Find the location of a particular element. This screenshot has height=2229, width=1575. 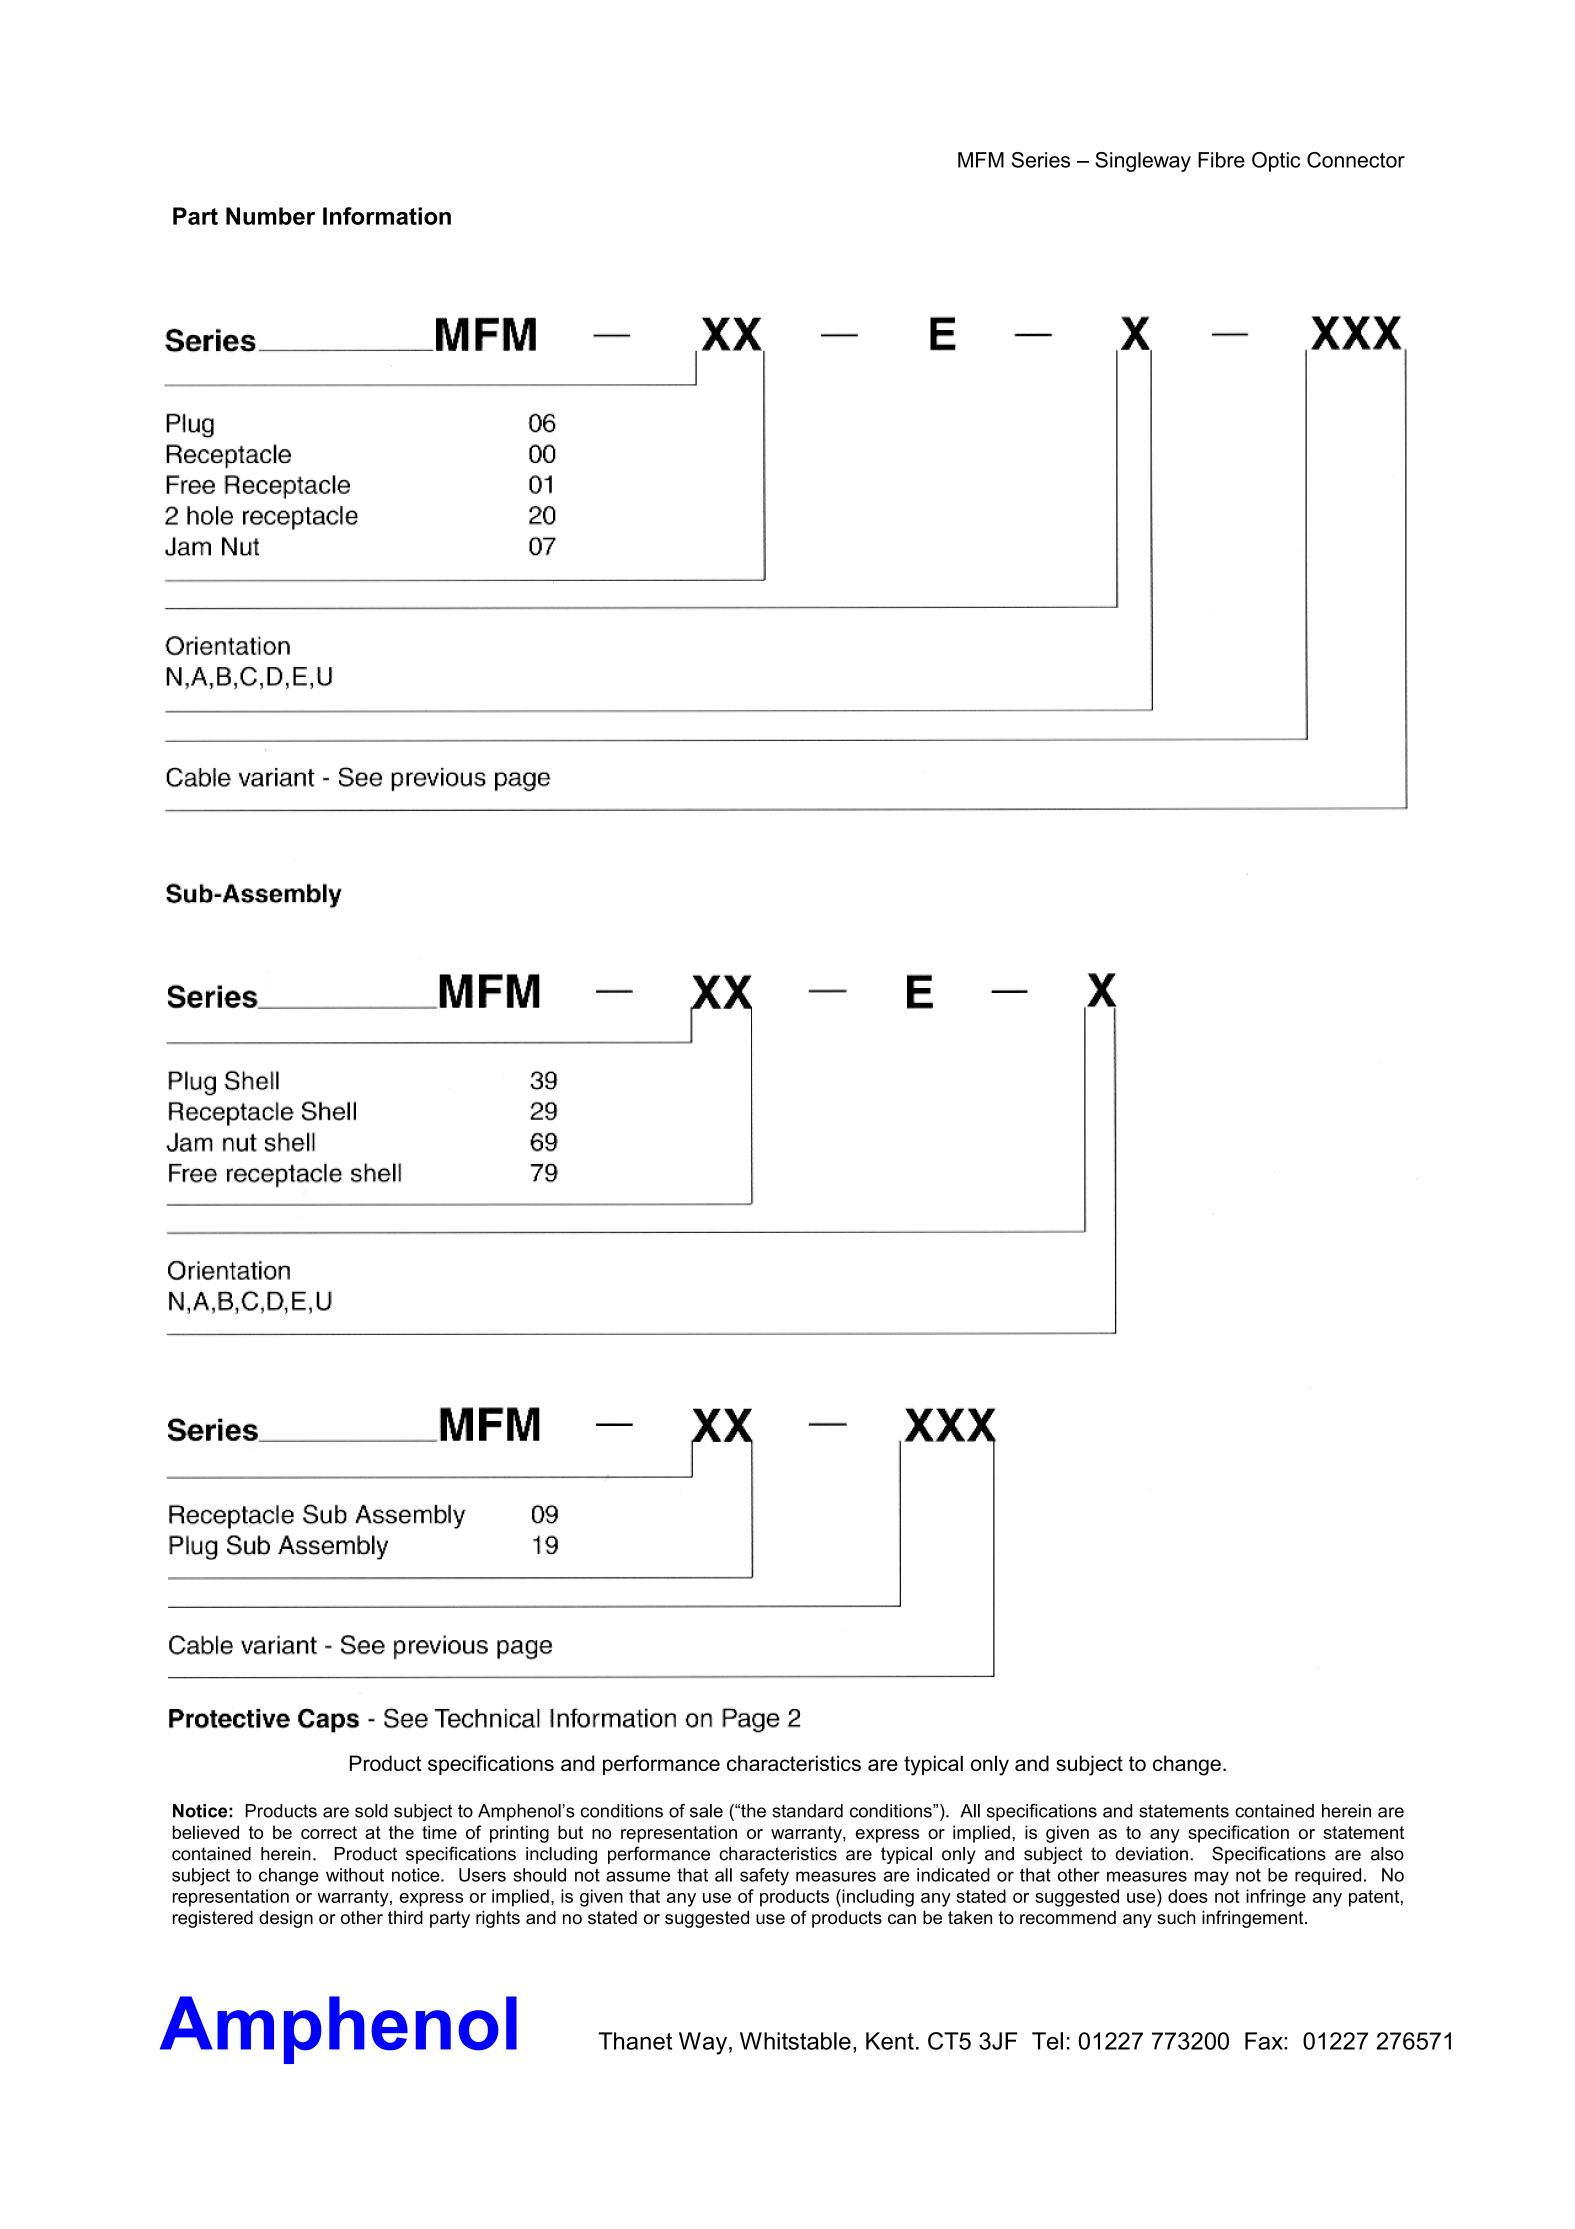

deviation is located at coordinates (1151, 1854).
